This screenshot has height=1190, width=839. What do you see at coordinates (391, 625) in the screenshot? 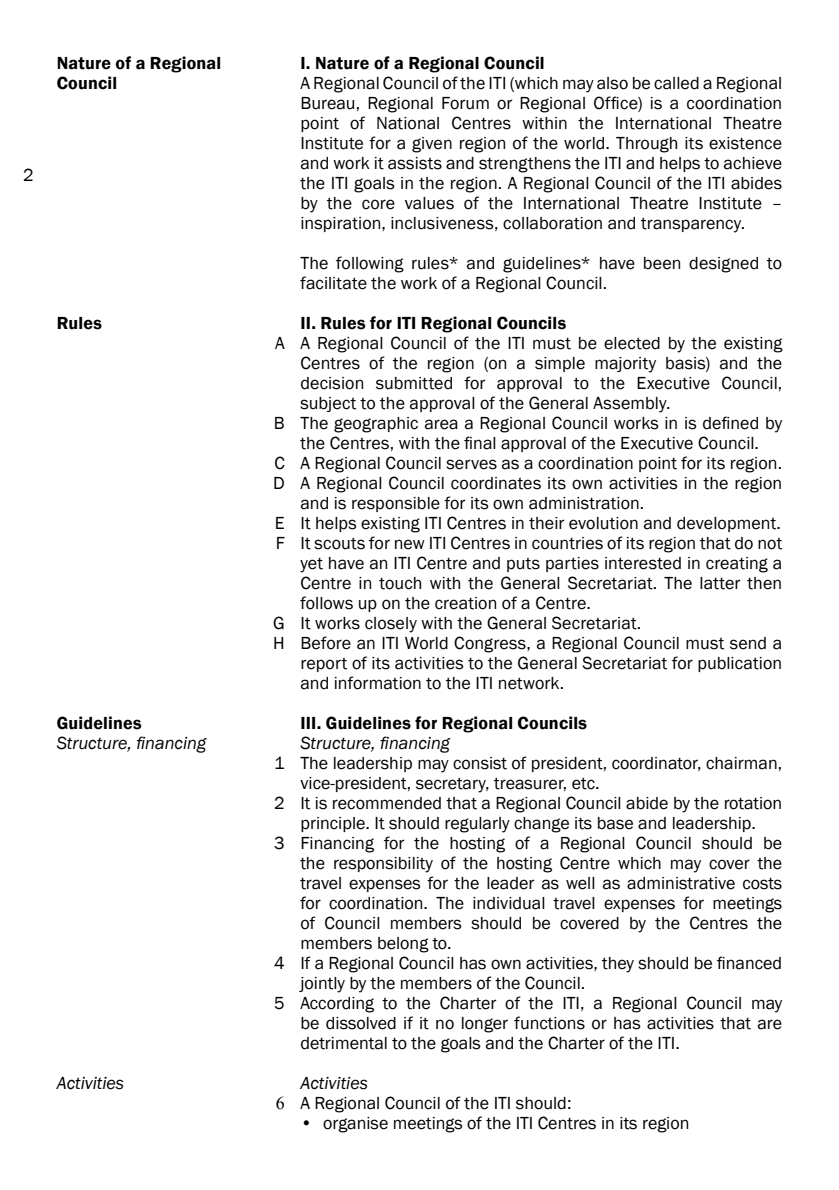
I see `closely` at bounding box center [391, 625].
